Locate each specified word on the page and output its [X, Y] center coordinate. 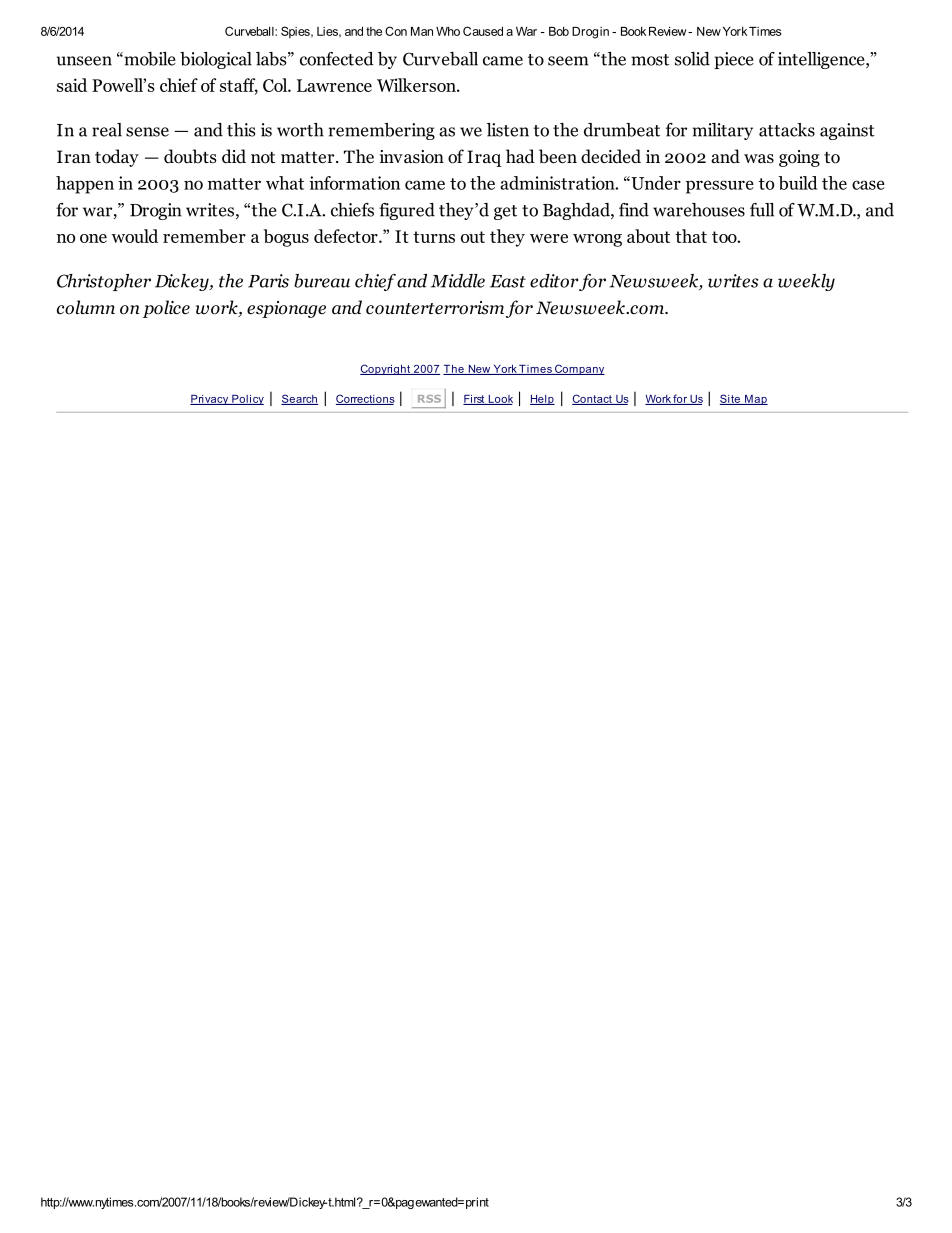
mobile [149, 59]
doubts [190, 156]
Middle [458, 281]
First [475, 400]
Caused [483, 31]
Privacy [210, 400]
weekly [806, 282]
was [759, 158]
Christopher [104, 282]
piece [734, 60]
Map [755, 400]
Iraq [484, 158]
